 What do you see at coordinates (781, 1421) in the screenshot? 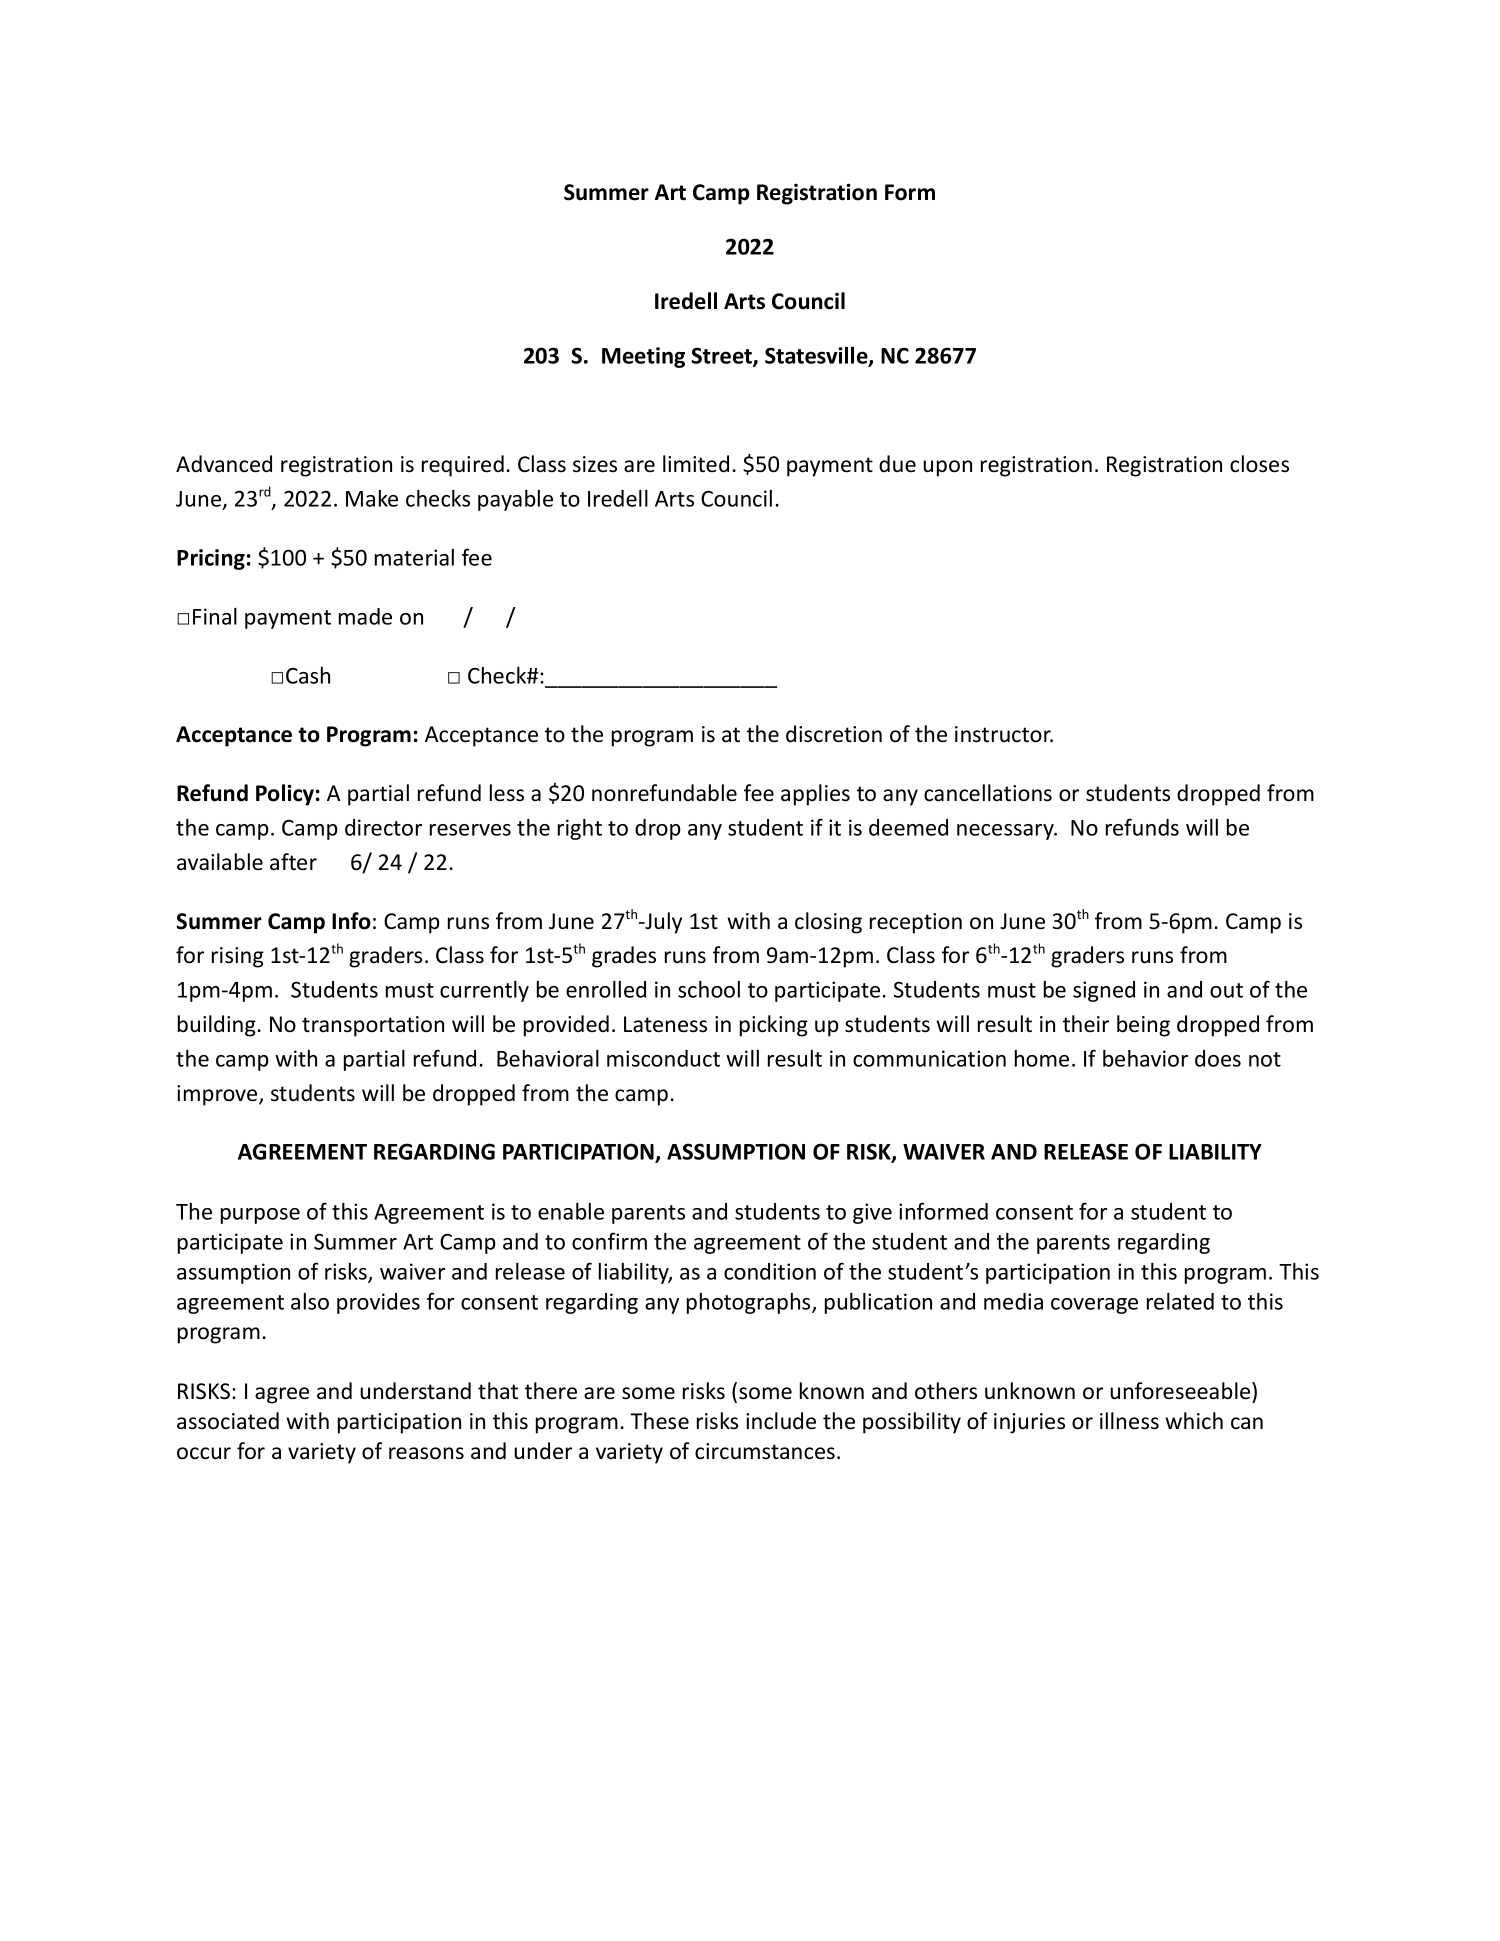
I see `include` at bounding box center [781, 1421].
